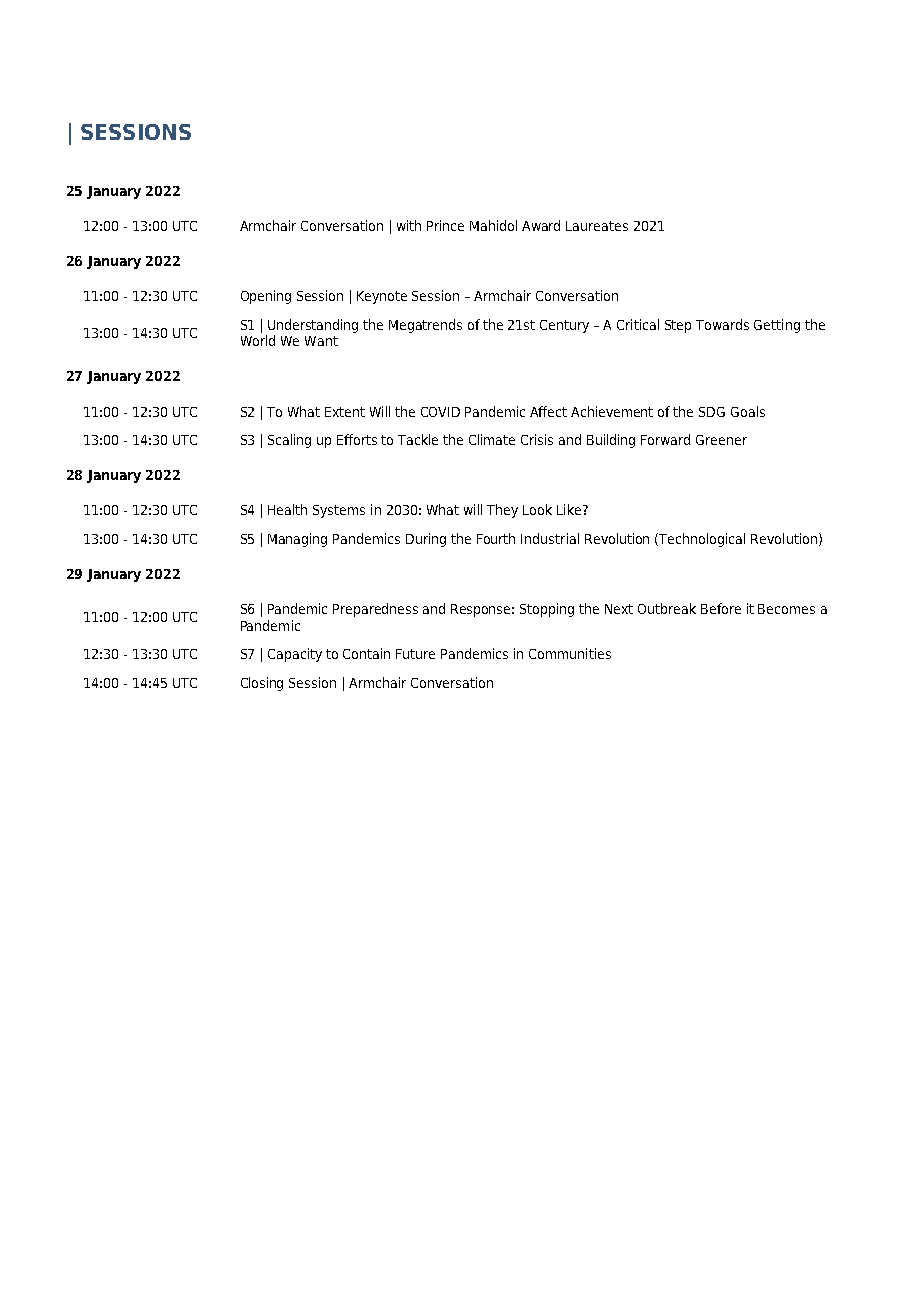 This document has height=1308, width=924. What do you see at coordinates (541, 225) in the document?
I see `Award` at bounding box center [541, 225].
